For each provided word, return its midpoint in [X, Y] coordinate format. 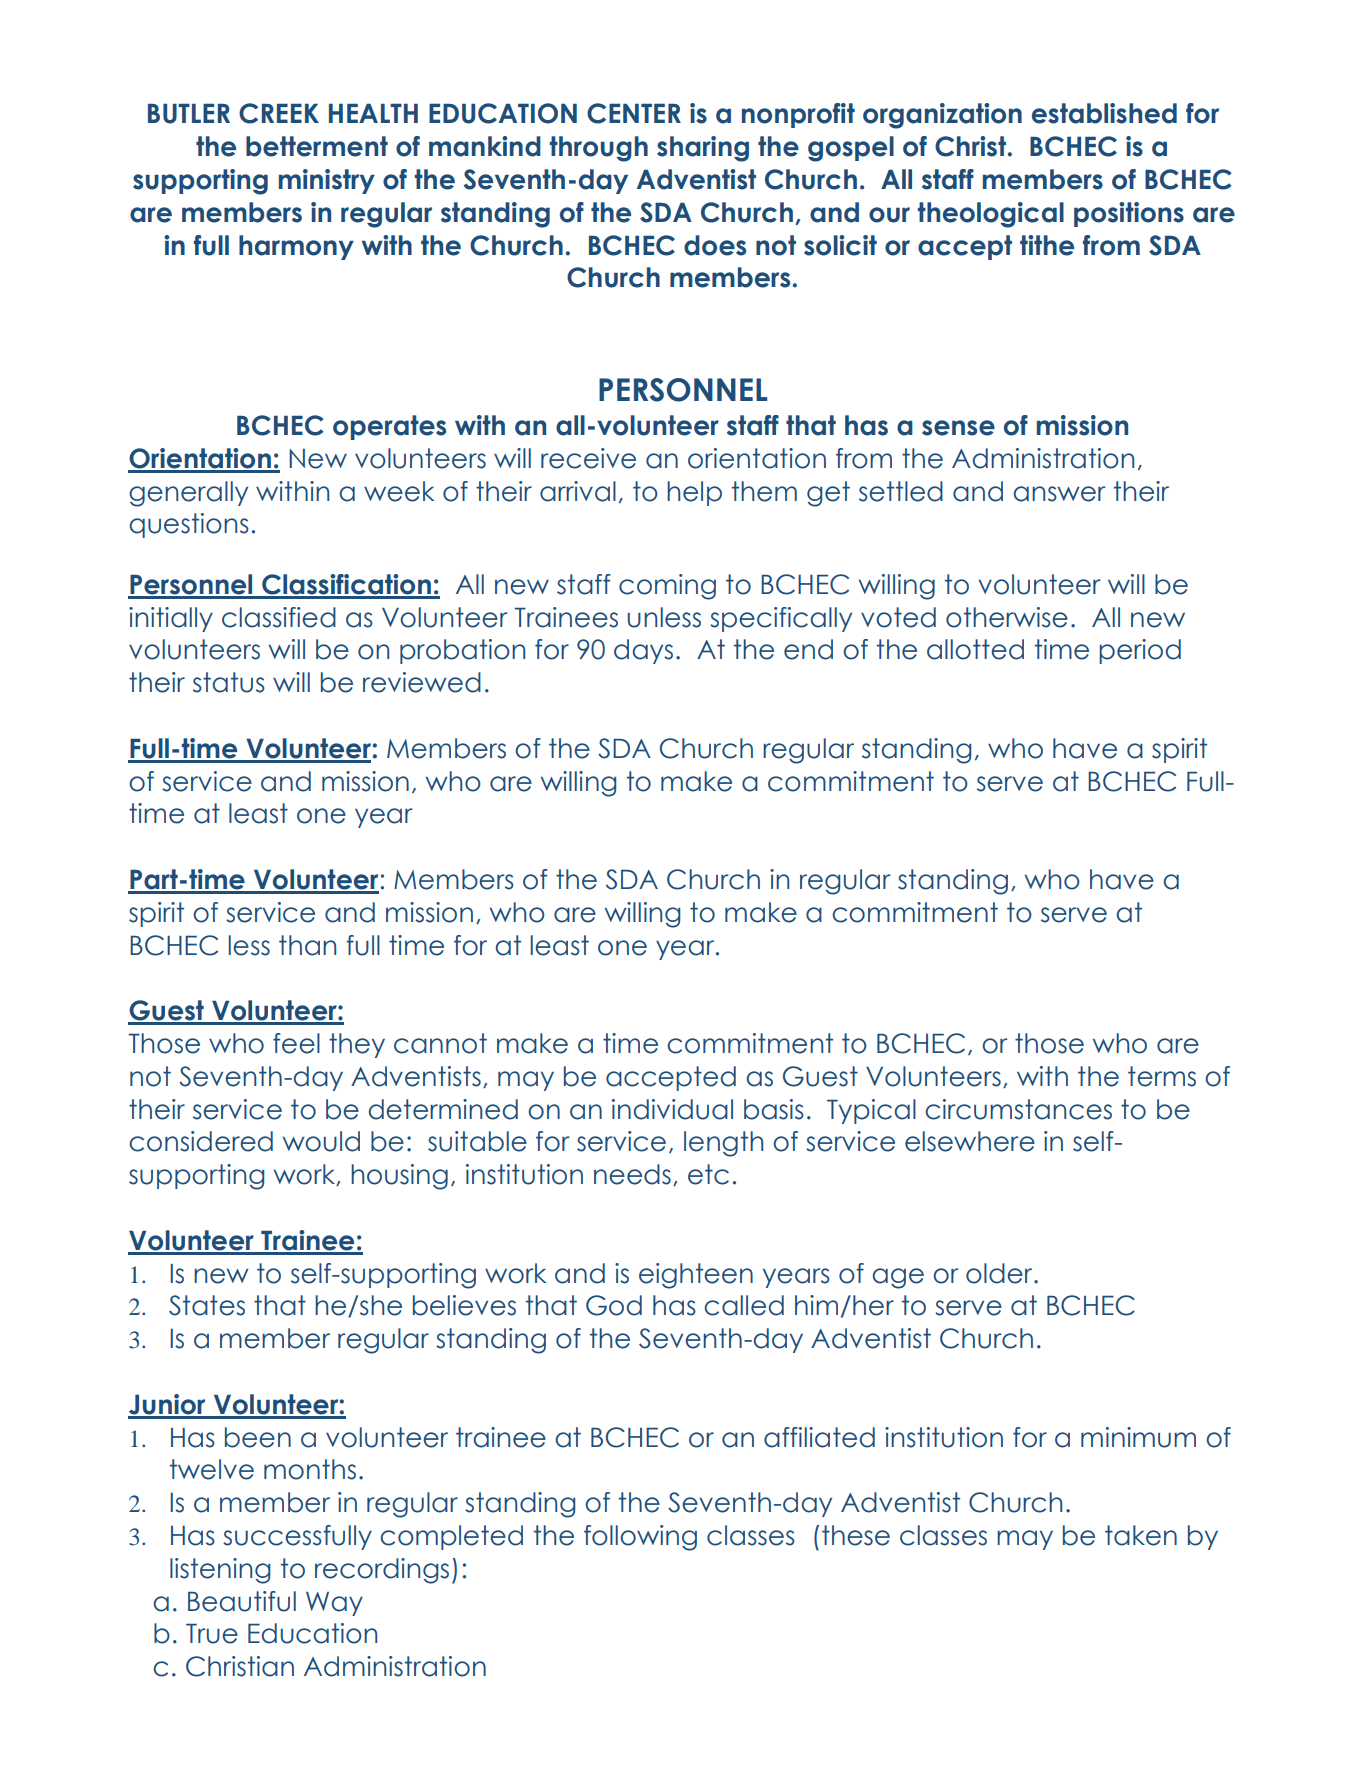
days [643, 651]
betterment [317, 146]
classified [279, 617]
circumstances [1018, 1109]
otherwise [1007, 617]
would [321, 1141]
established [1104, 113]
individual [672, 1109]
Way [334, 1604]
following [640, 1538]
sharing [703, 149]
